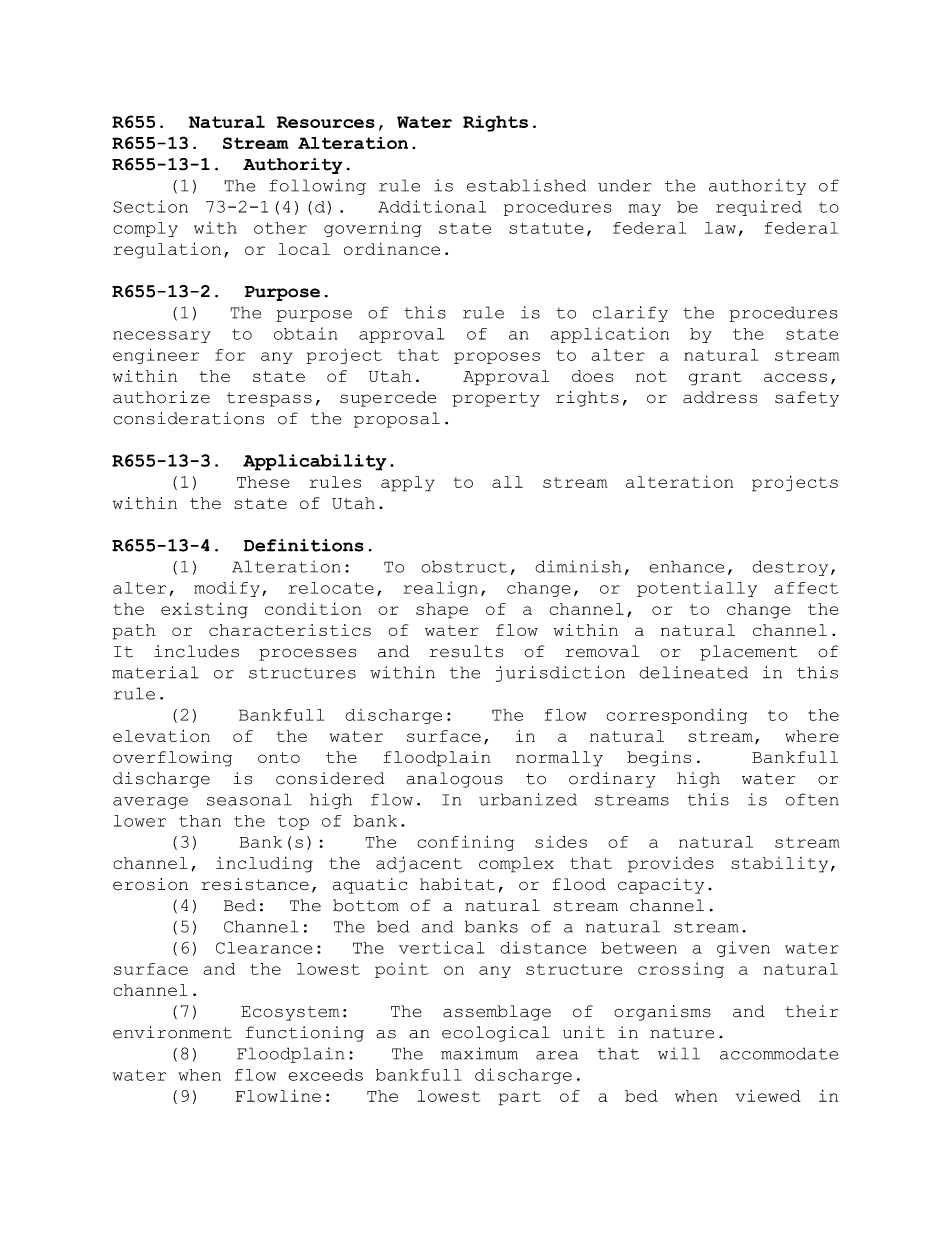 The height and width of the screenshot is (1233, 952). What do you see at coordinates (204, 610) in the screenshot?
I see `existing` at bounding box center [204, 610].
